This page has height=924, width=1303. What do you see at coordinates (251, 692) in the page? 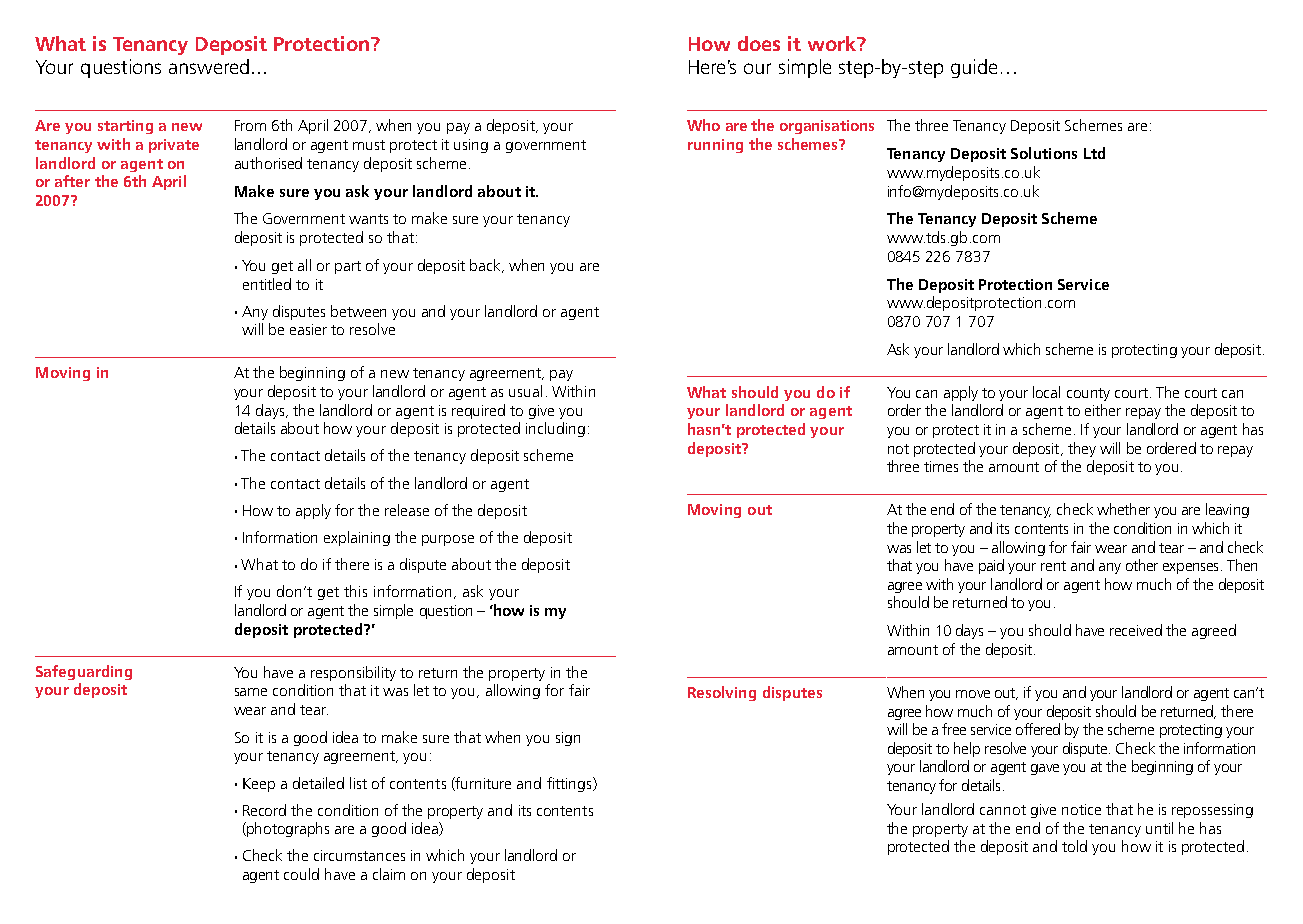
I see `same` at bounding box center [251, 692].
